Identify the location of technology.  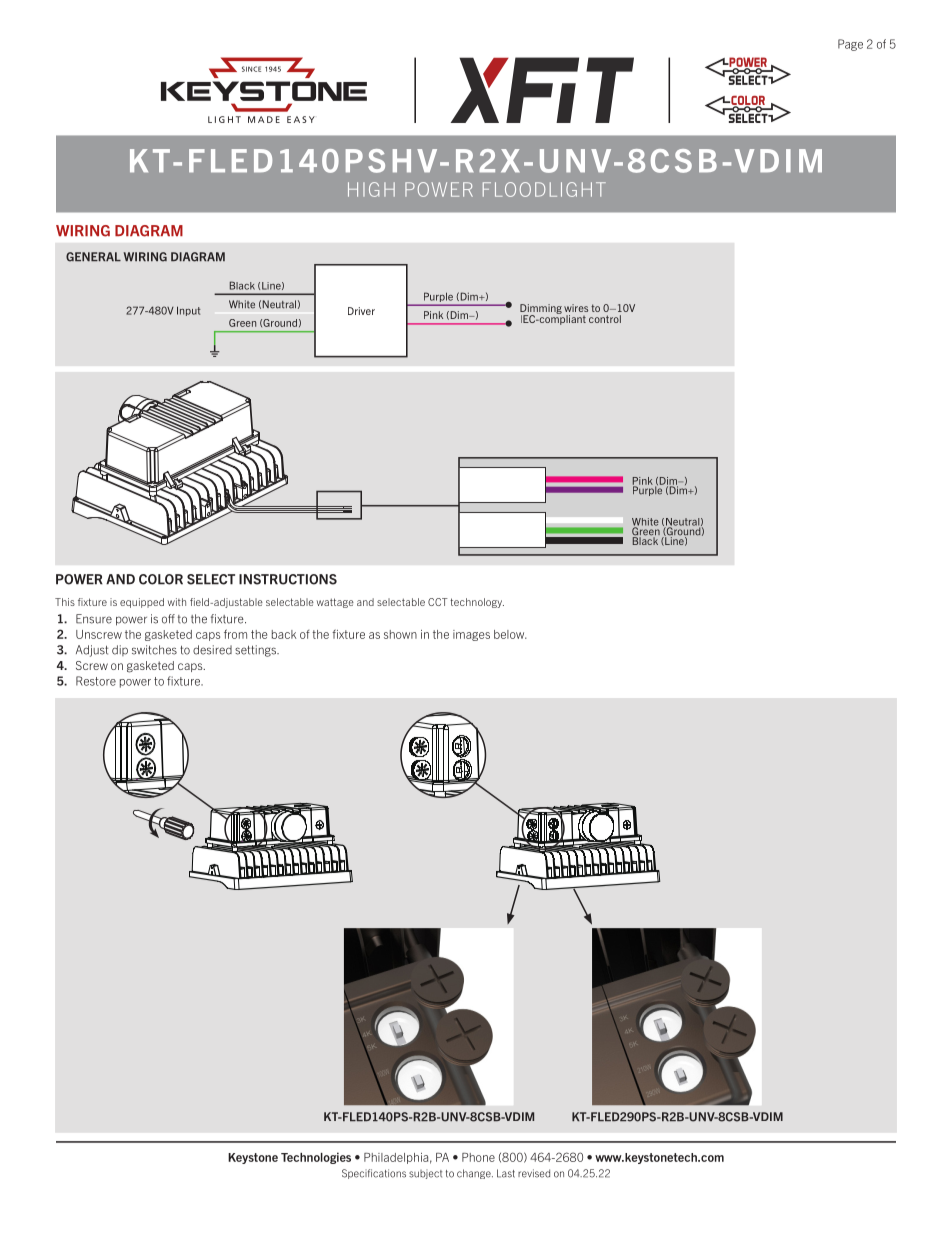
(477, 603).
